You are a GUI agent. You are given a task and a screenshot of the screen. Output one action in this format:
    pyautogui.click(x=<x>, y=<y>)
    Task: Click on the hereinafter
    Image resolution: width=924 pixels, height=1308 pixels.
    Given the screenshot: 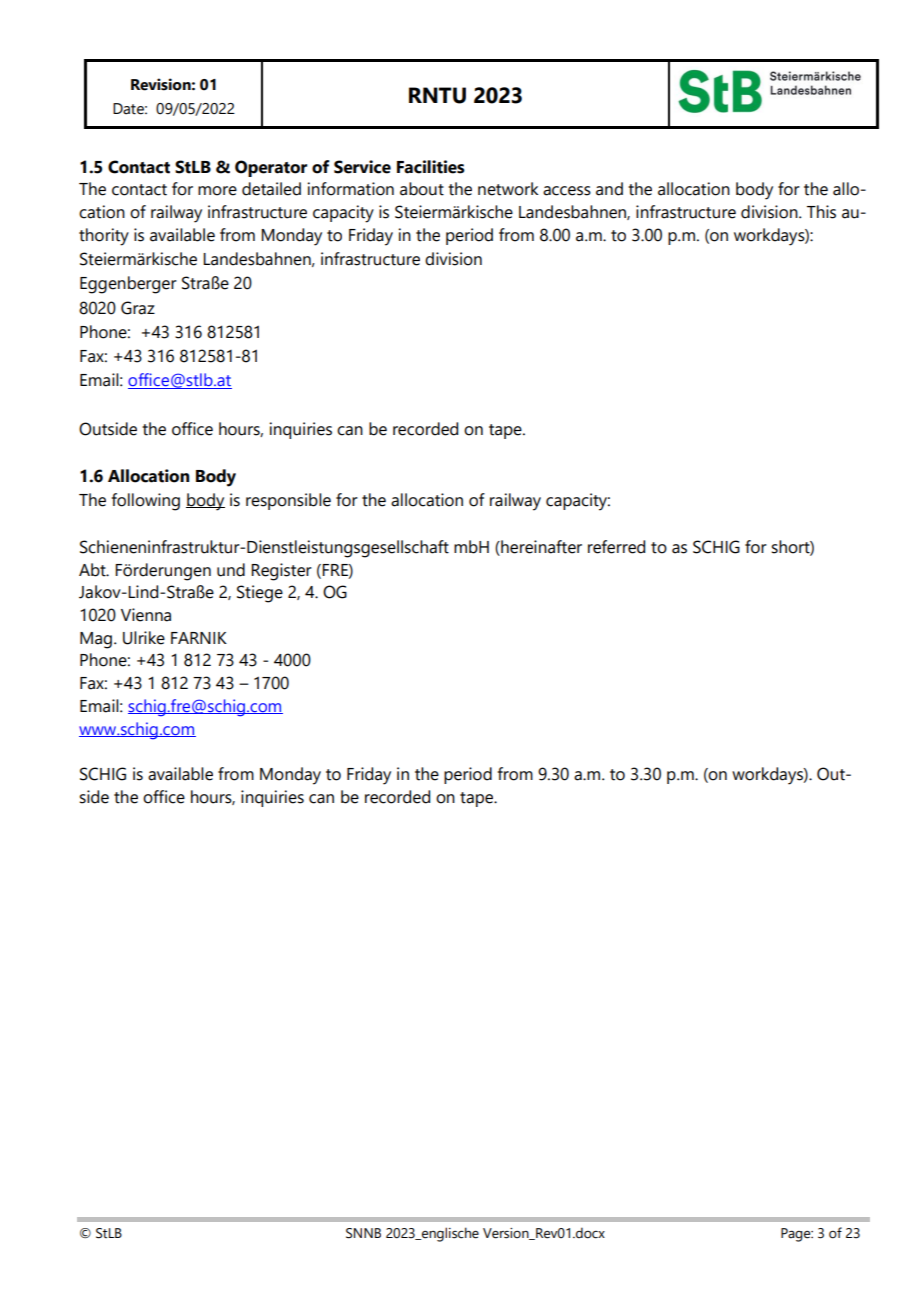 What is the action you would take?
    pyautogui.click(x=540, y=548)
